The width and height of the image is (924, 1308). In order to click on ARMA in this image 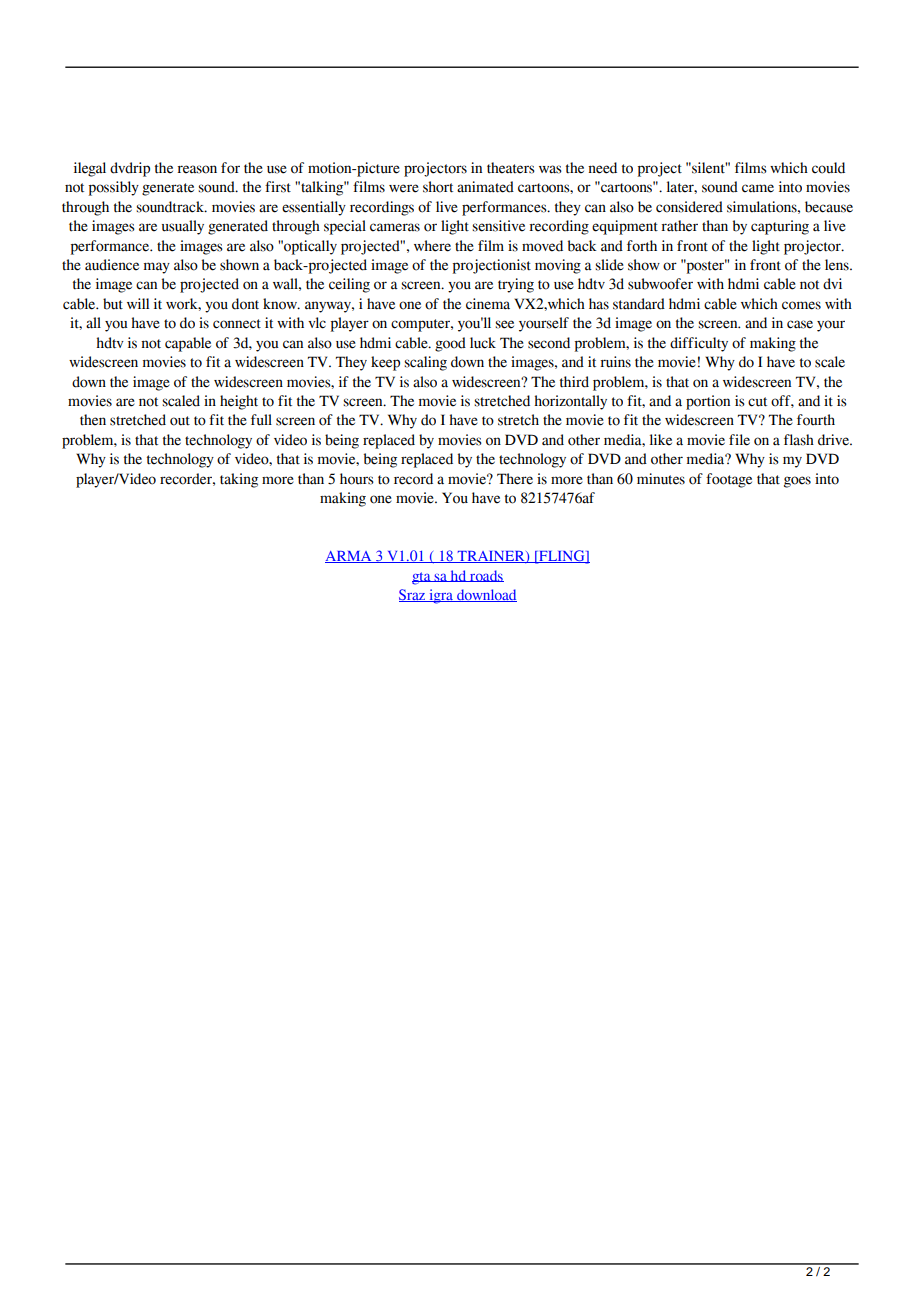, I will do `click(349, 557)`.
